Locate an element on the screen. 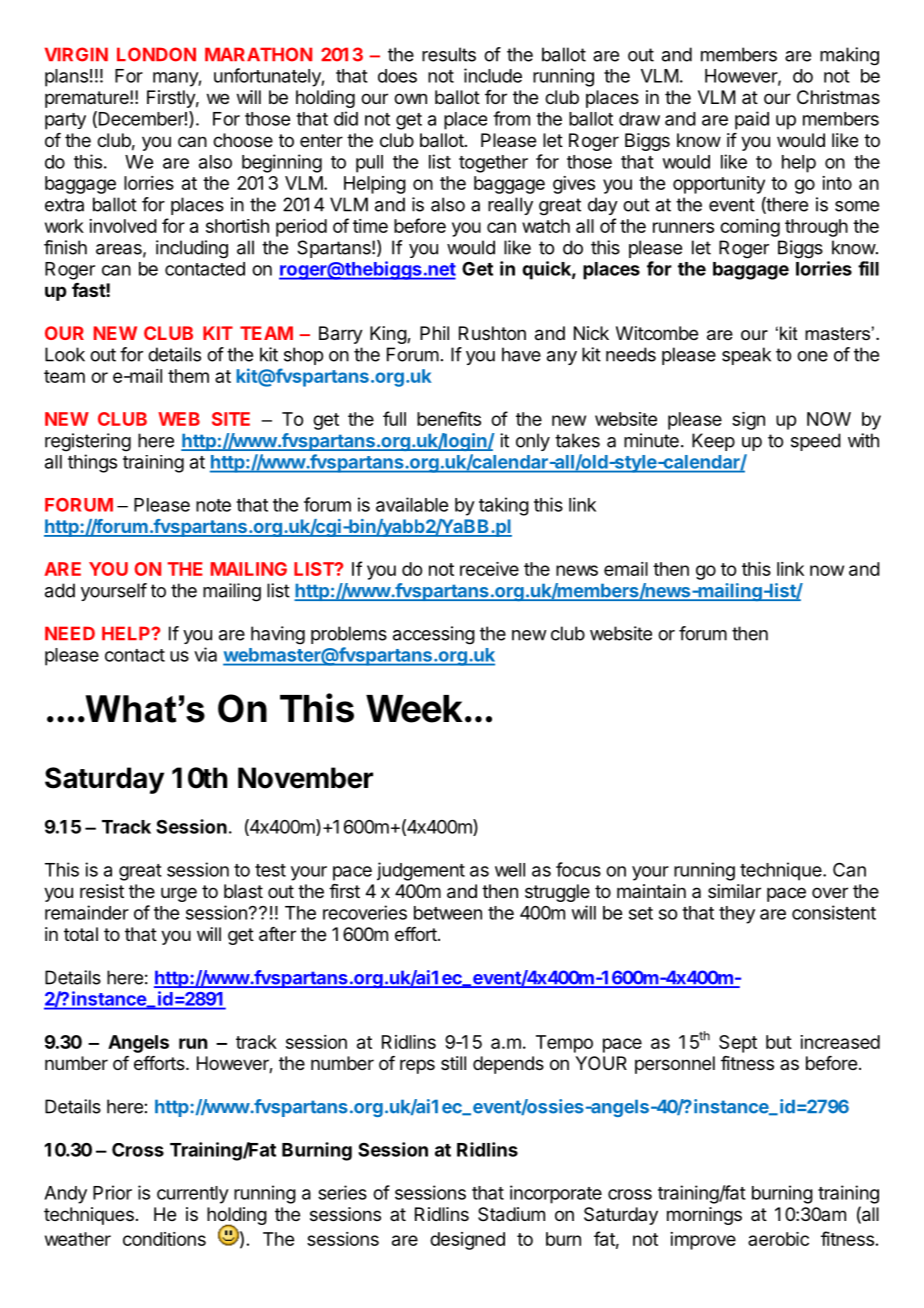 This screenshot has height=1308, width=924. speed is located at coordinates (816, 442).
